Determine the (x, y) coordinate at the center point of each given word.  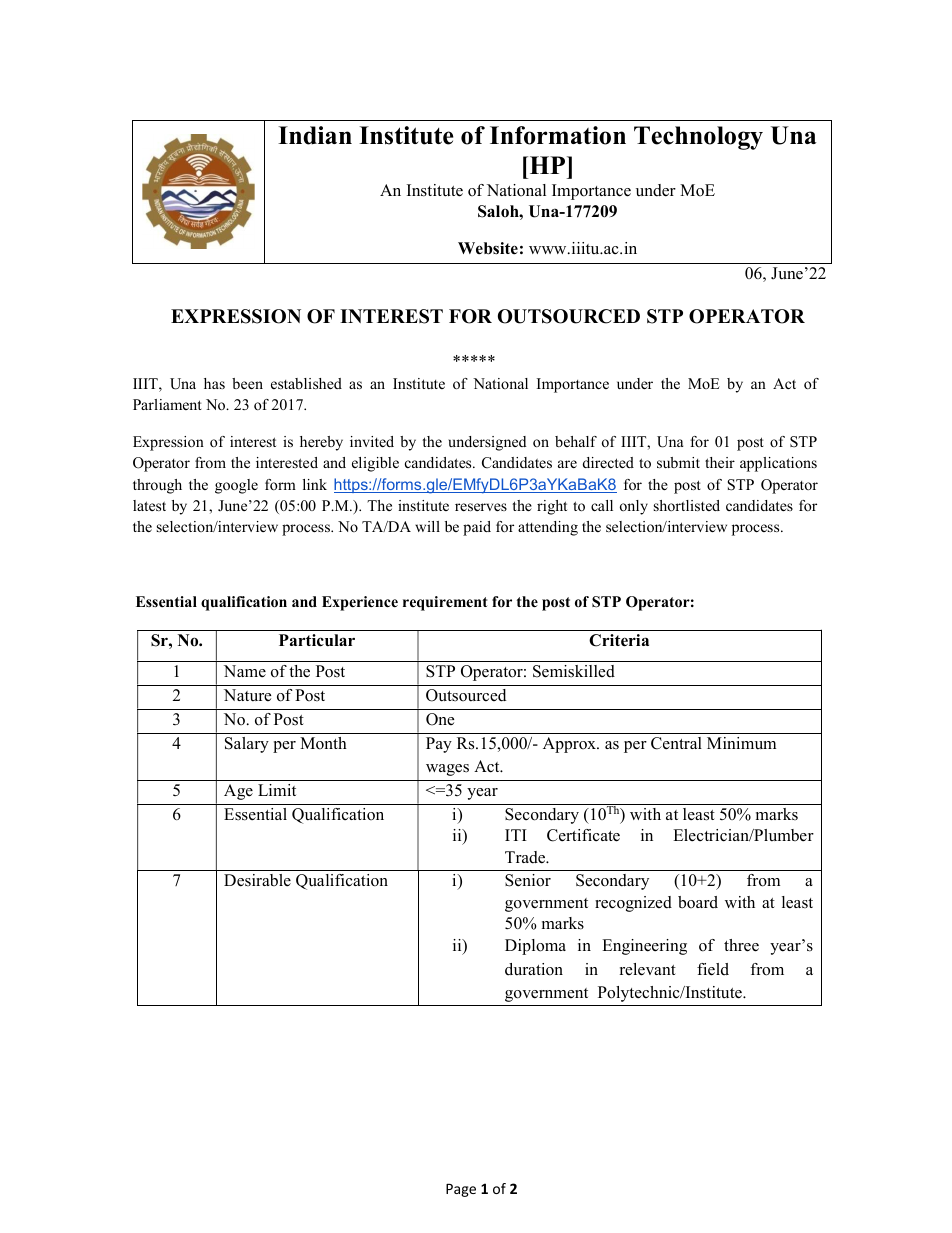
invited (372, 441)
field (713, 969)
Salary (247, 745)
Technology (698, 138)
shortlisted (687, 505)
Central (676, 743)
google (236, 486)
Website (488, 248)
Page (461, 1190)
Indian (315, 135)
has (214, 383)
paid (477, 528)
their (720, 462)
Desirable (257, 880)
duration (534, 969)
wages (447, 770)
